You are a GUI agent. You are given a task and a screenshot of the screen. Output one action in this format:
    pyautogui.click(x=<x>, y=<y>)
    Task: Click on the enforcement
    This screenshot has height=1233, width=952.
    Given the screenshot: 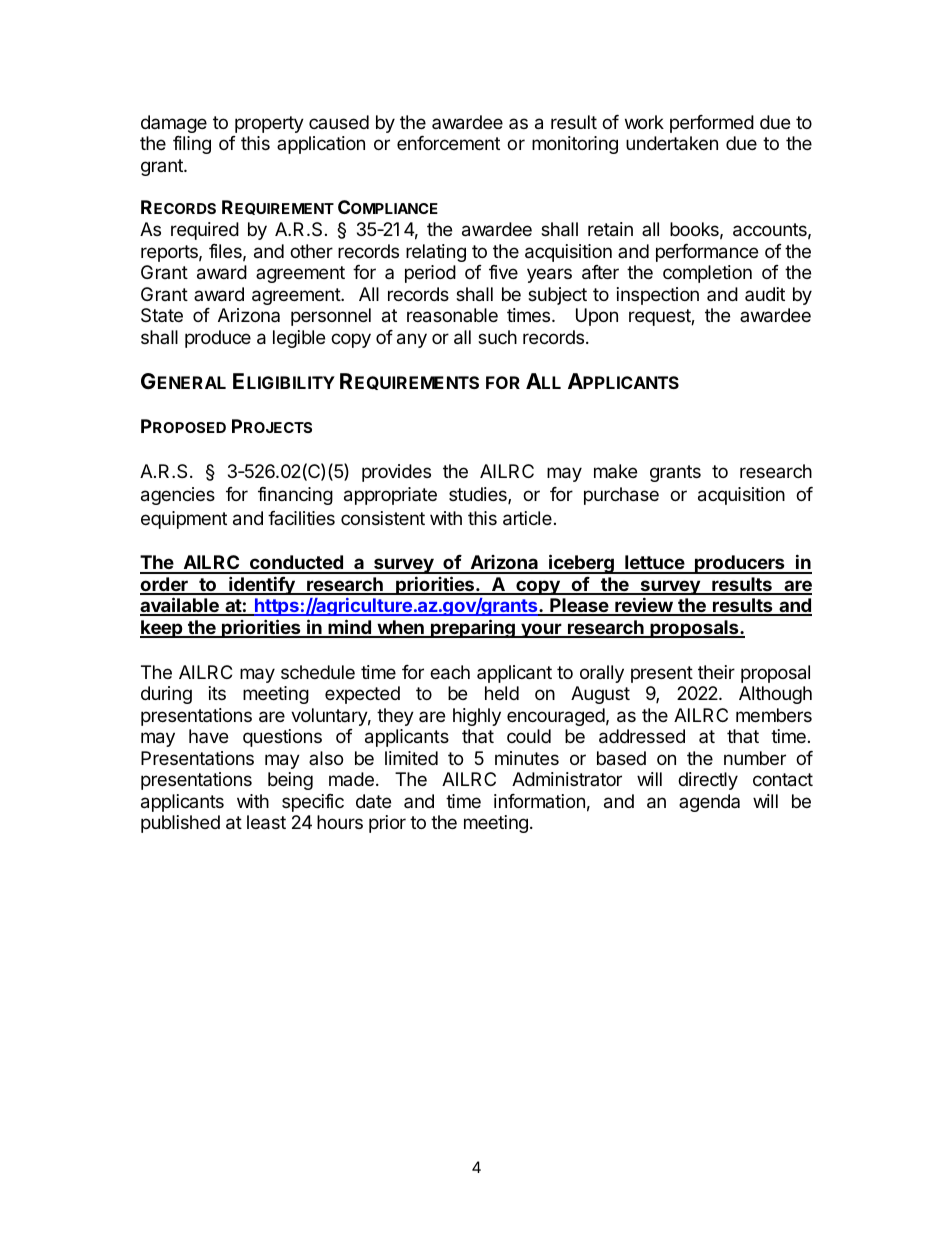 What is the action you would take?
    pyautogui.click(x=448, y=143)
